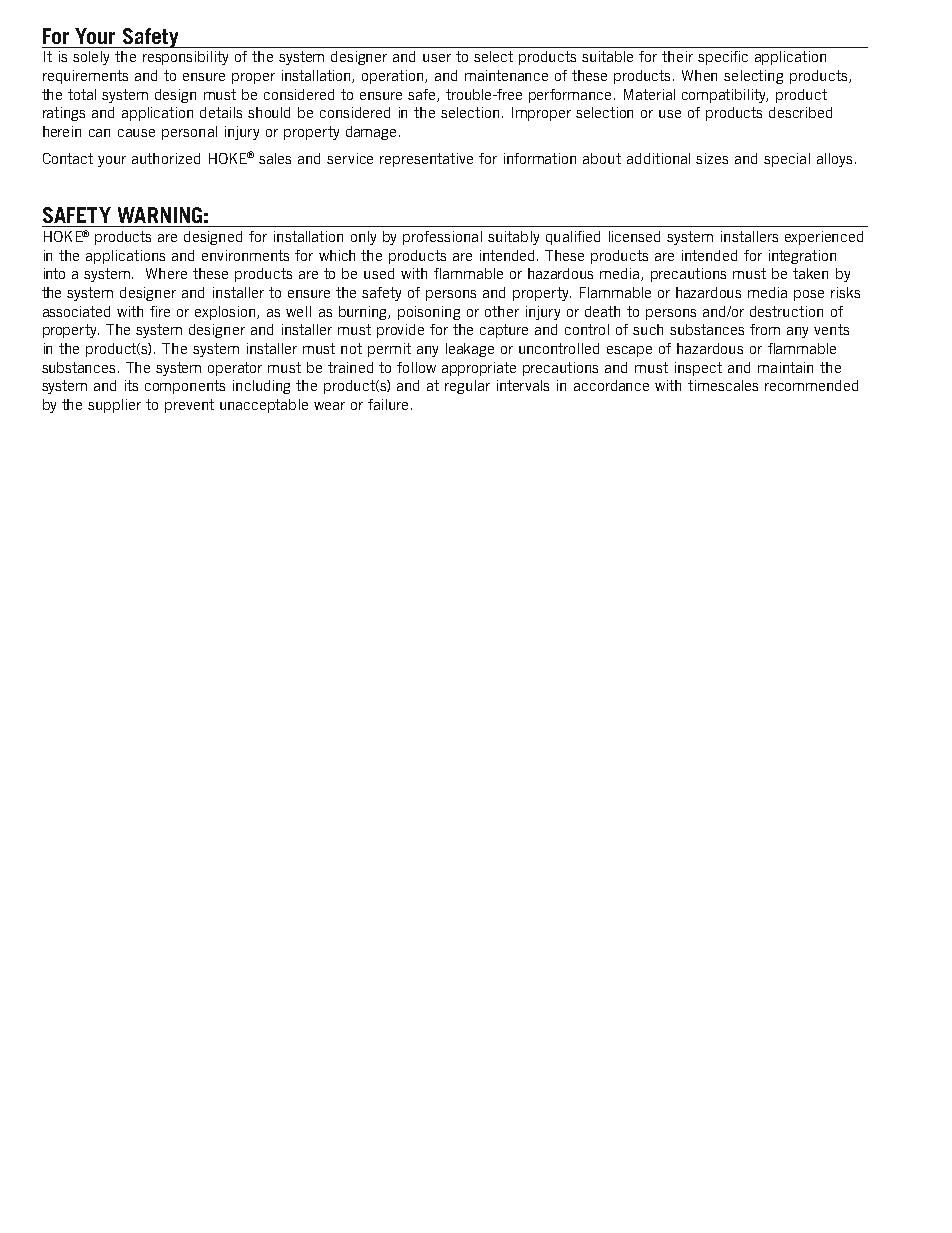 Image resolution: width=952 pixels, height=1233 pixels. What do you see at coordinates (787, 160) in the document?
I see `special` at bounding box center [787, 160].
